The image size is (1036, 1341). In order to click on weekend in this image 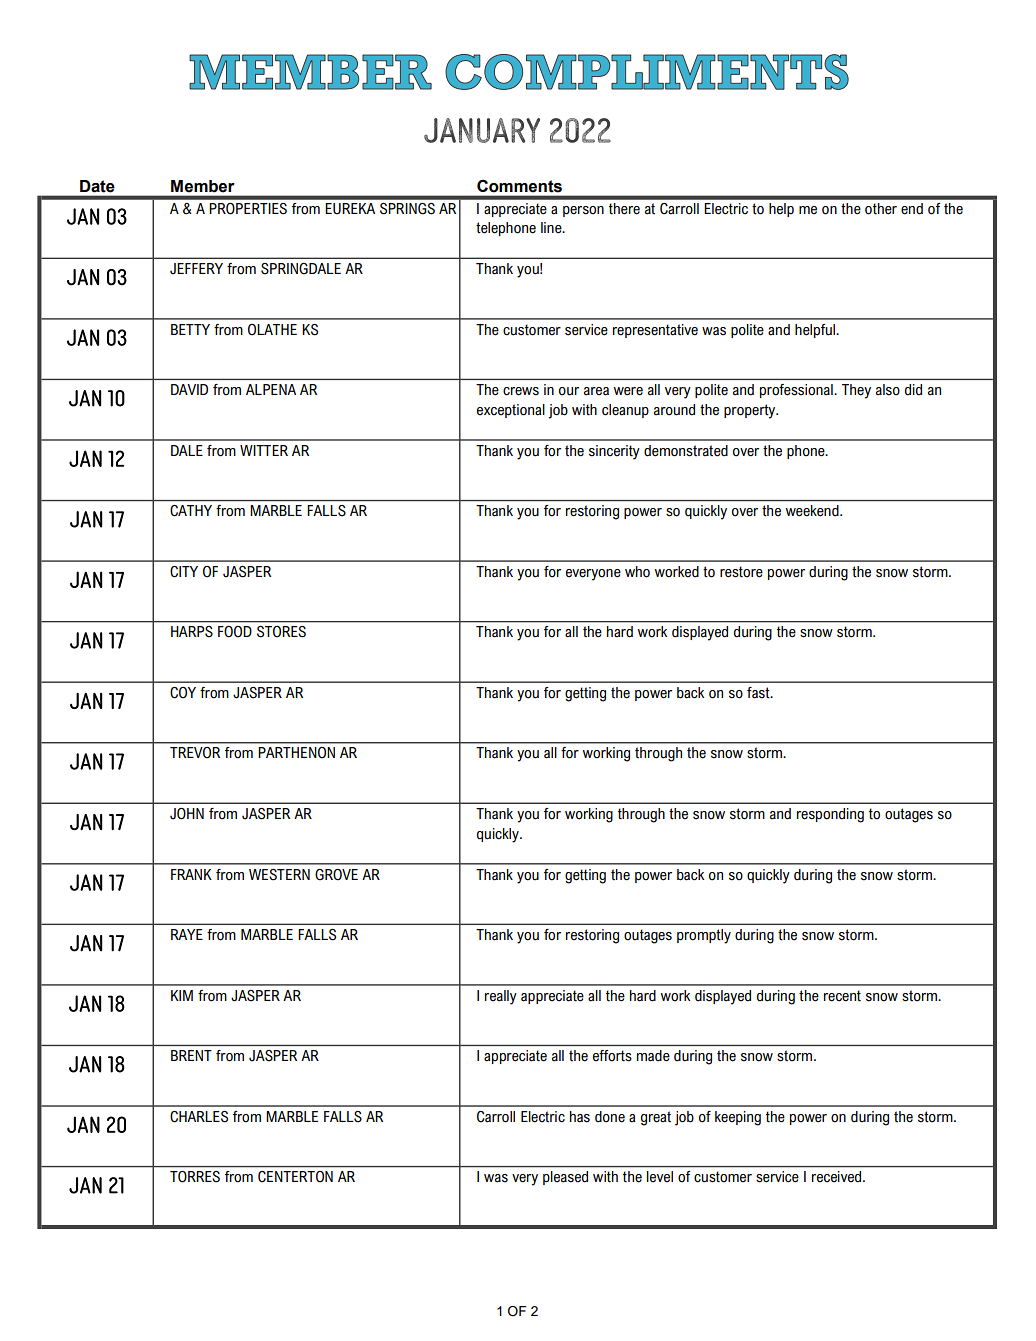, I will do `click(813, 511)`.
